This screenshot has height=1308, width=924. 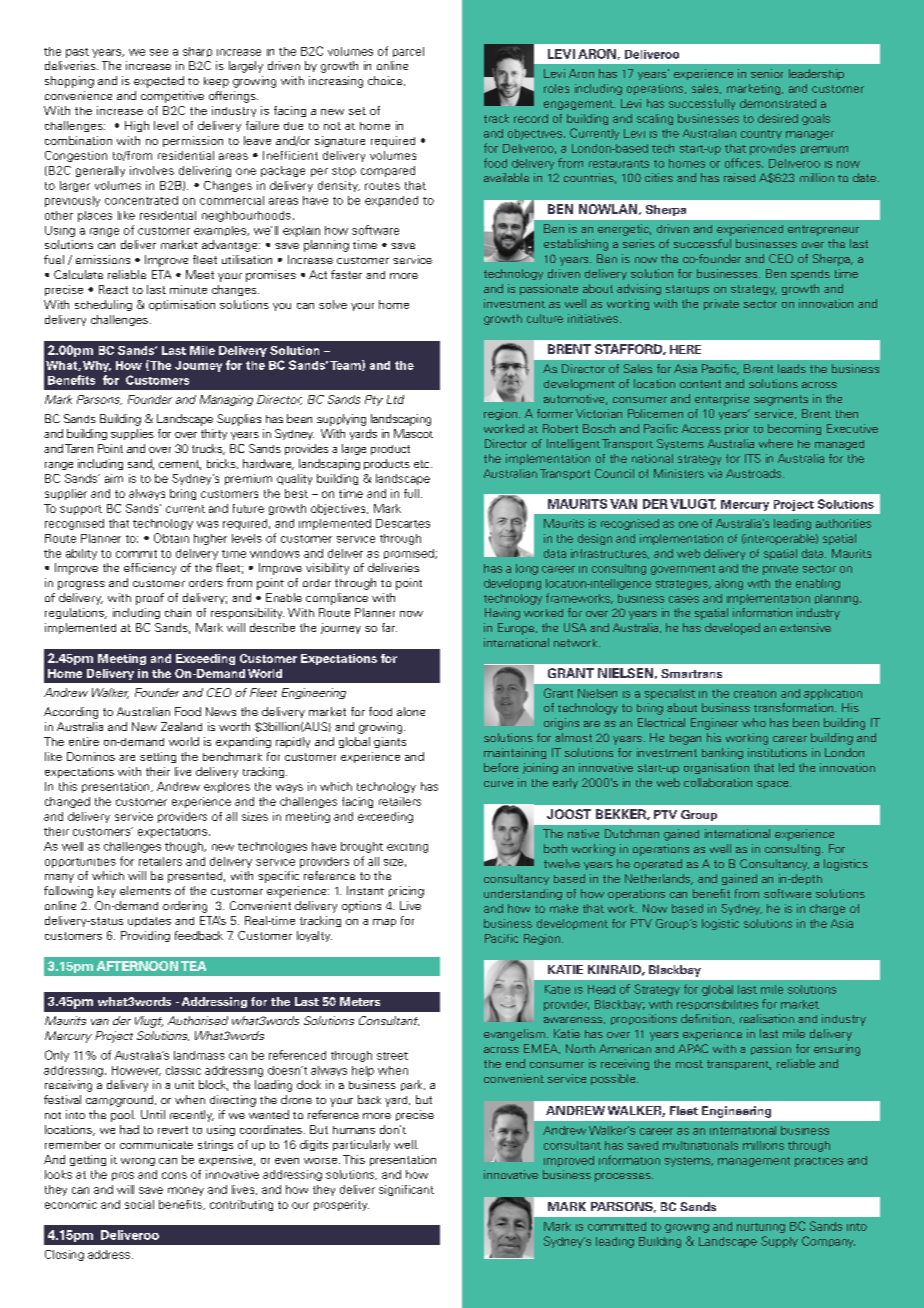 What do you see at coordinates (767, 73) in the screenshot?
I see `senior` at bounding box center [767, 73].
